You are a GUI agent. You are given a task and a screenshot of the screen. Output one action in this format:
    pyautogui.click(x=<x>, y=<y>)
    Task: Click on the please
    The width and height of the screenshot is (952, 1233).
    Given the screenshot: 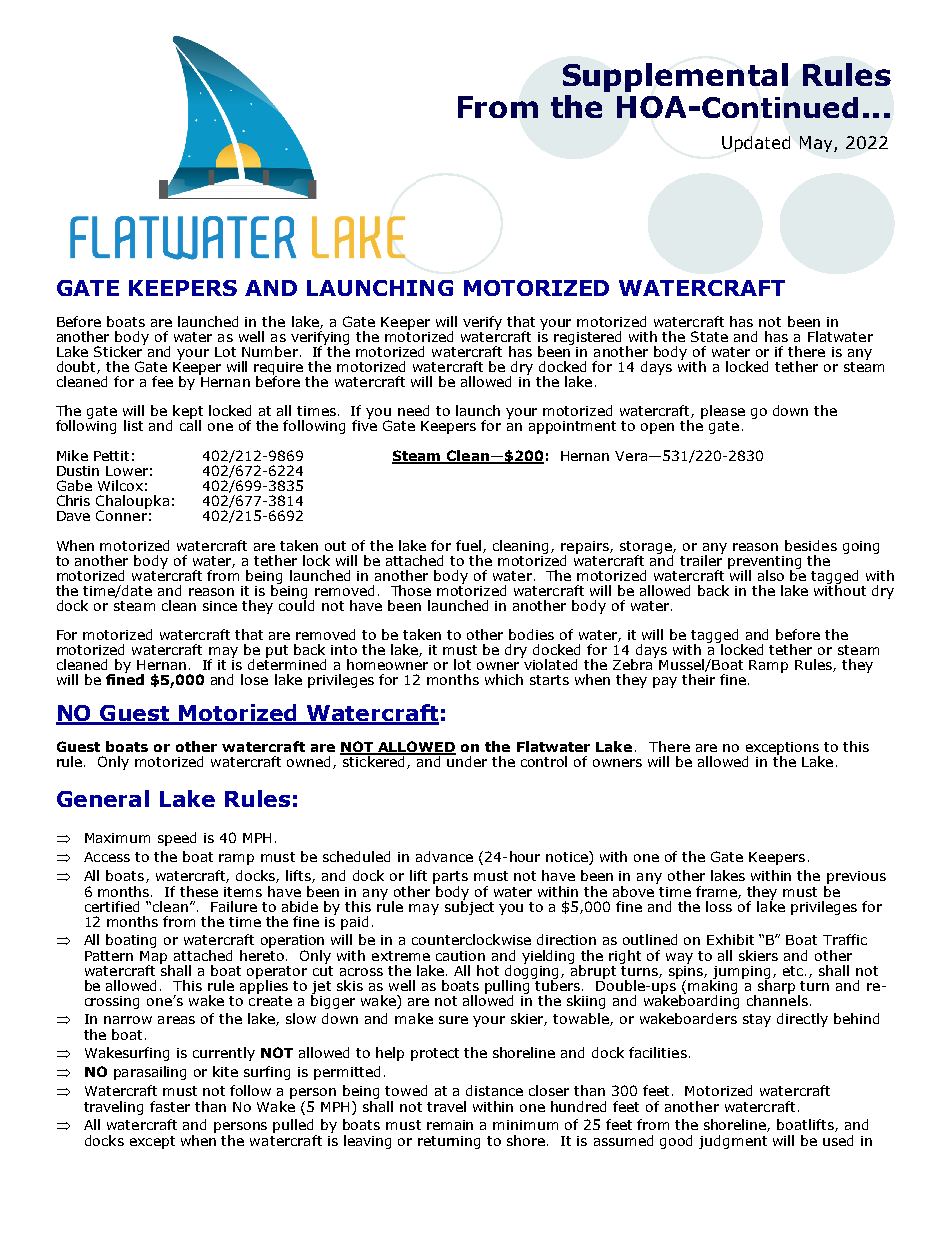 What is the action you would take?
    pyautogui.click(x=723, y=412)
